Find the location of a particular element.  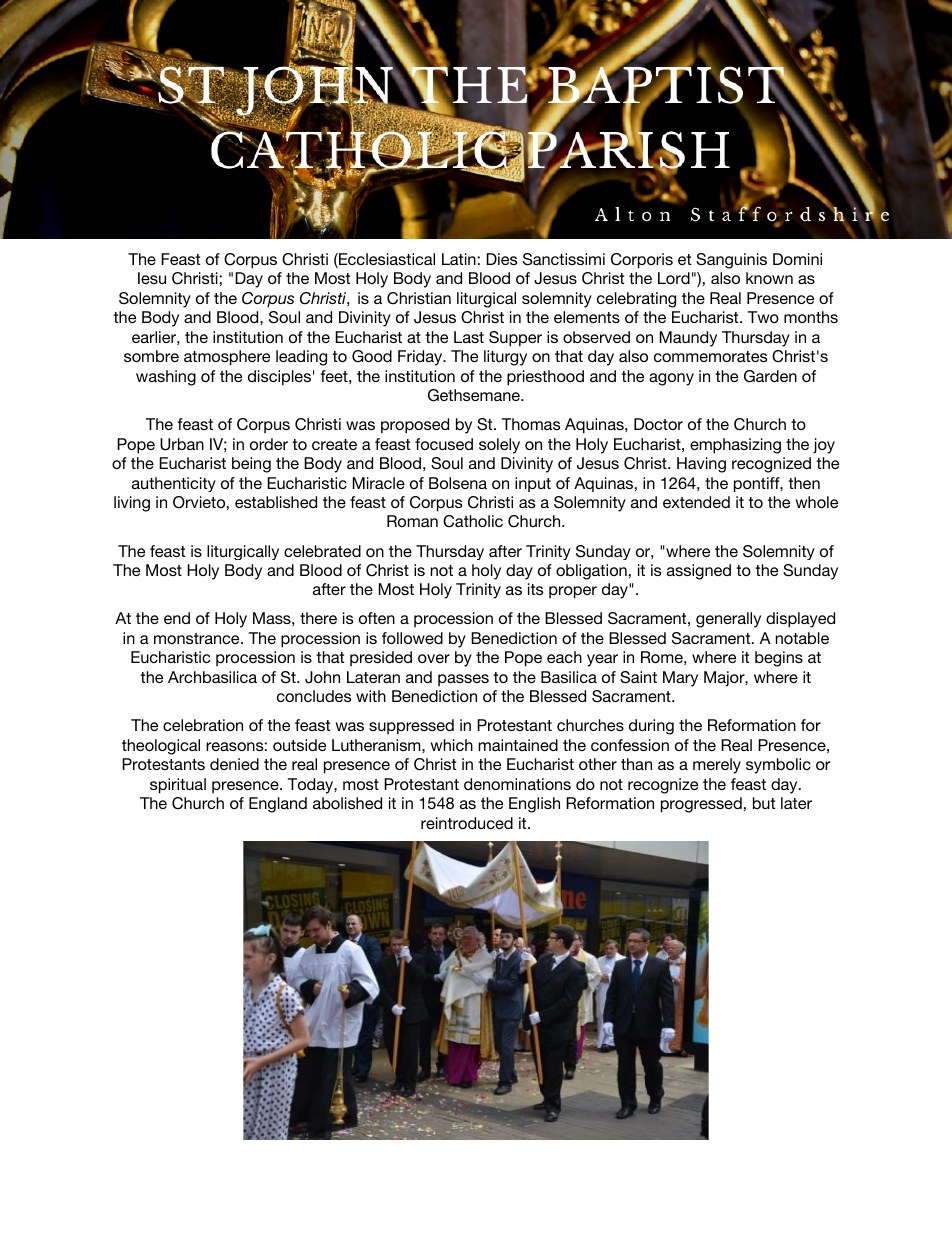

known is located at coordinates (769, 278).
